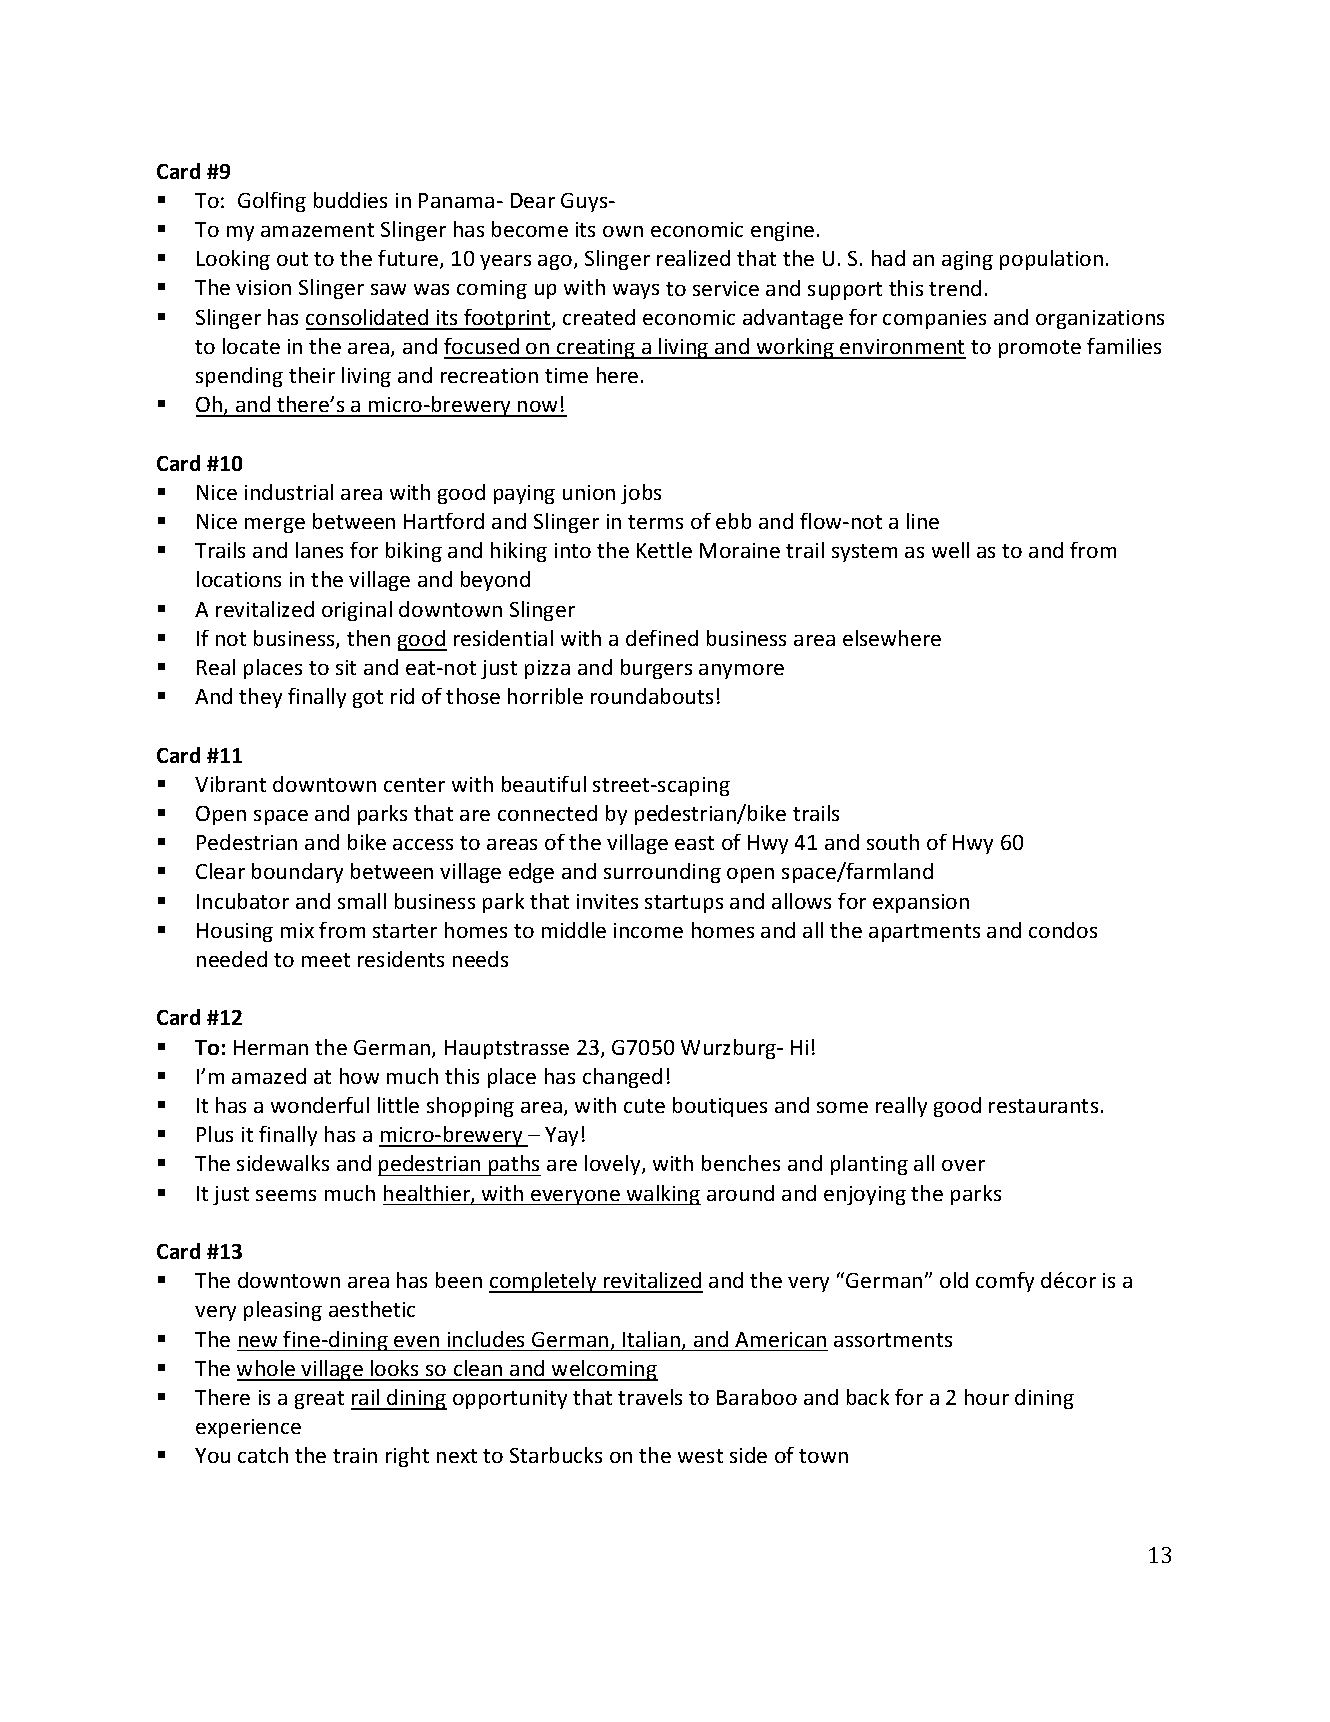  Describe the element at coordinates (963, 1165) in the screenshot. I see `over` at that location.
